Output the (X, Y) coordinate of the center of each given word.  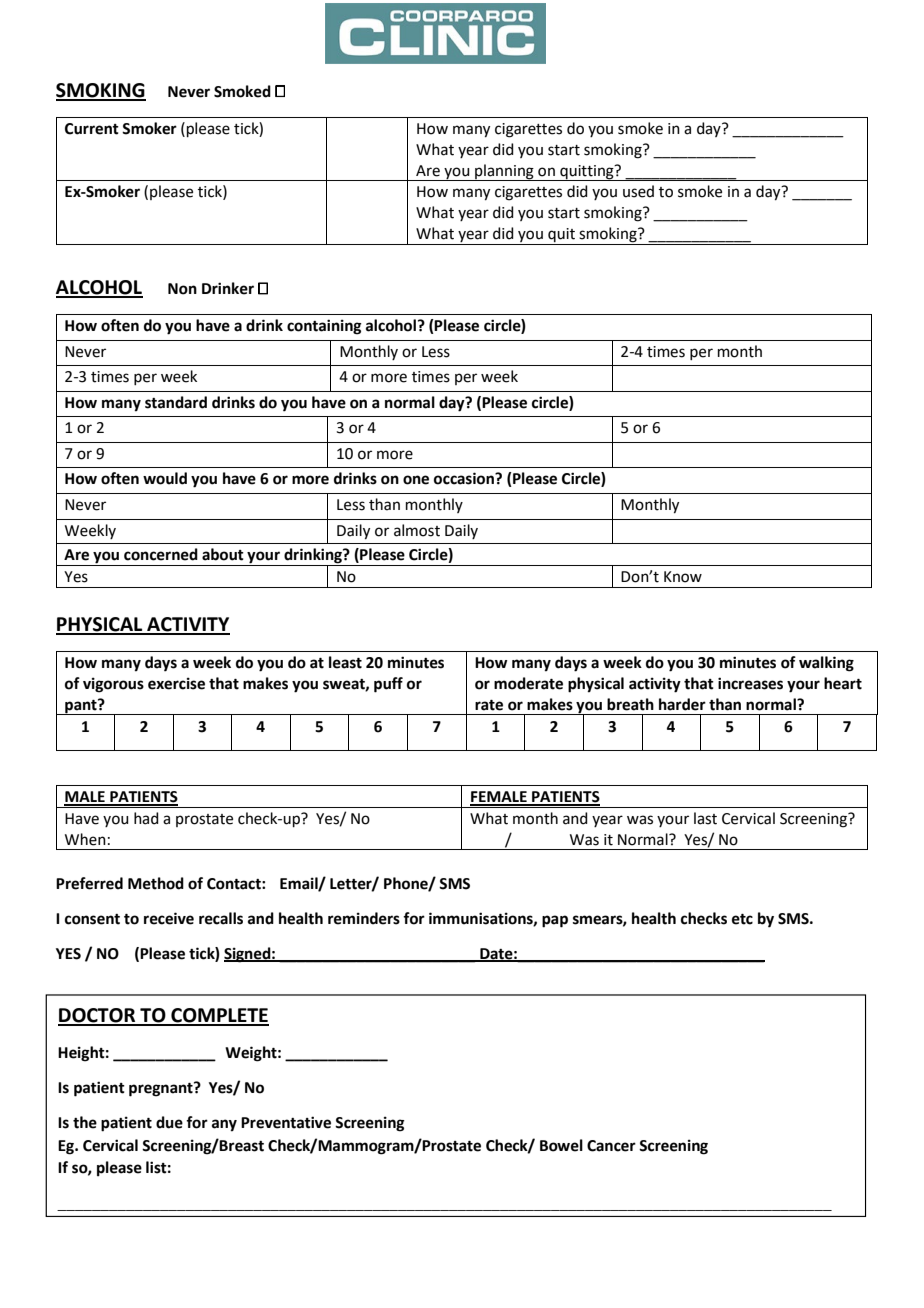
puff (388, 685)
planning (504, 172)
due (169, 1122)
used (638, 191)
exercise (176, 683)
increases (750, 683)
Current (92, 129)
